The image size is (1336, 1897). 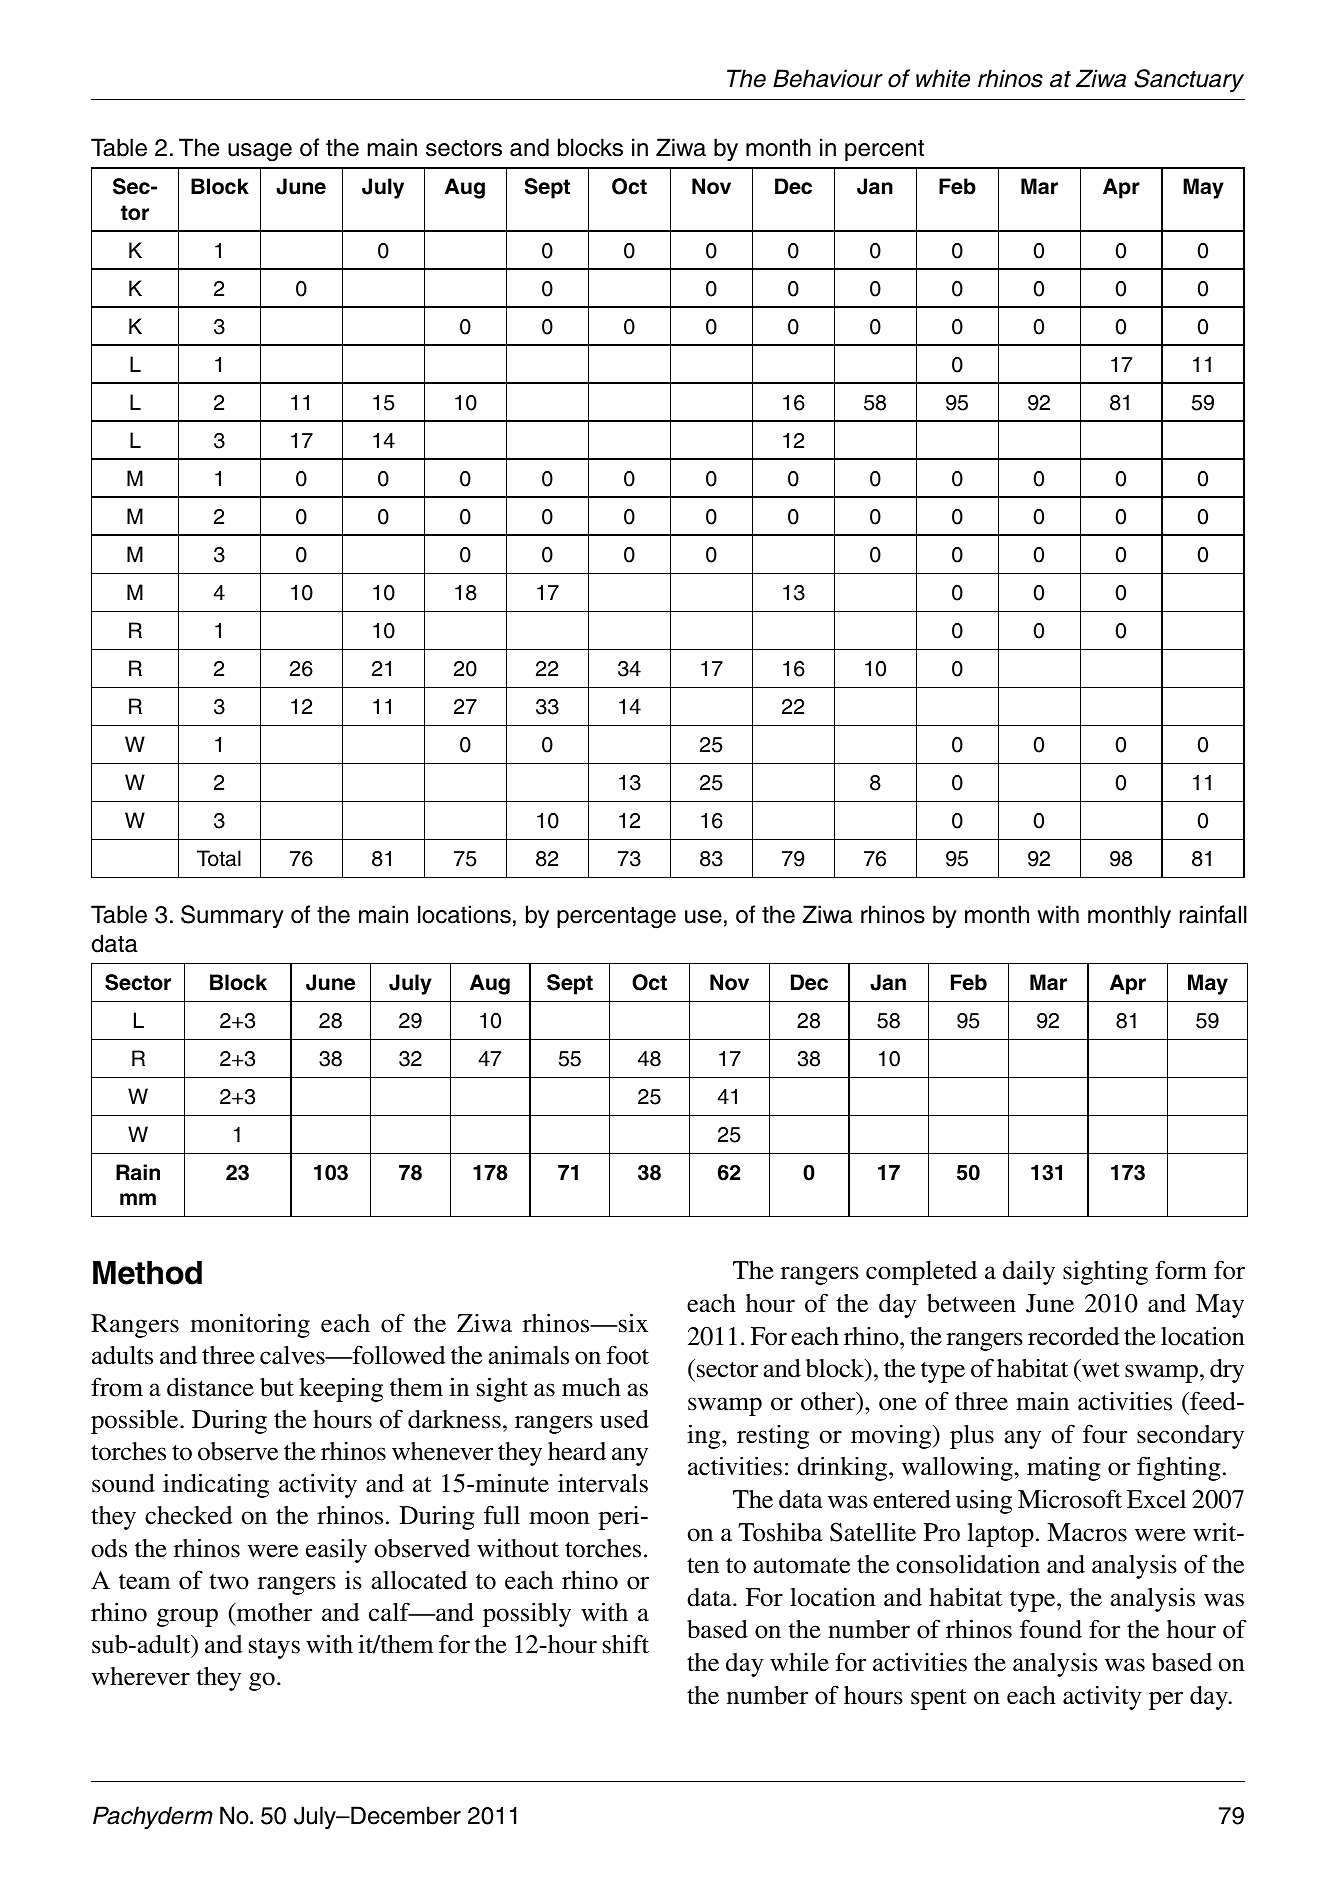 I want to click on Sanctuary, so click(x=1189, y=80).
